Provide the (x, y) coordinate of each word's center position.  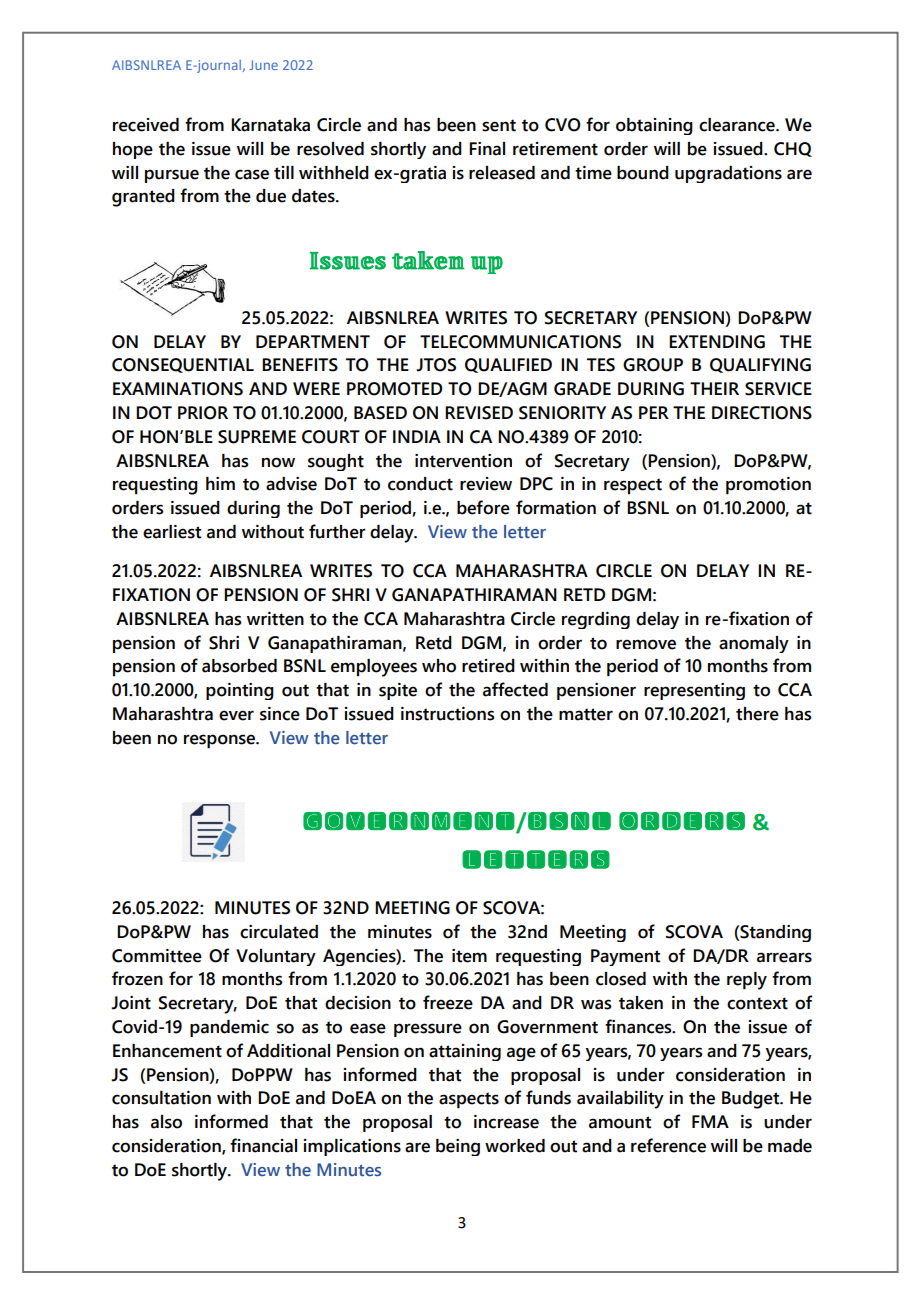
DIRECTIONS (762, 413)
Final (487, 149)
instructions (448, 714)
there (757, 714)
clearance (738, 125)
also (166, 1122)
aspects (469, 1100)
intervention (463, 461)
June (263, 65)
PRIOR (203, 413)
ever (236, 715)
